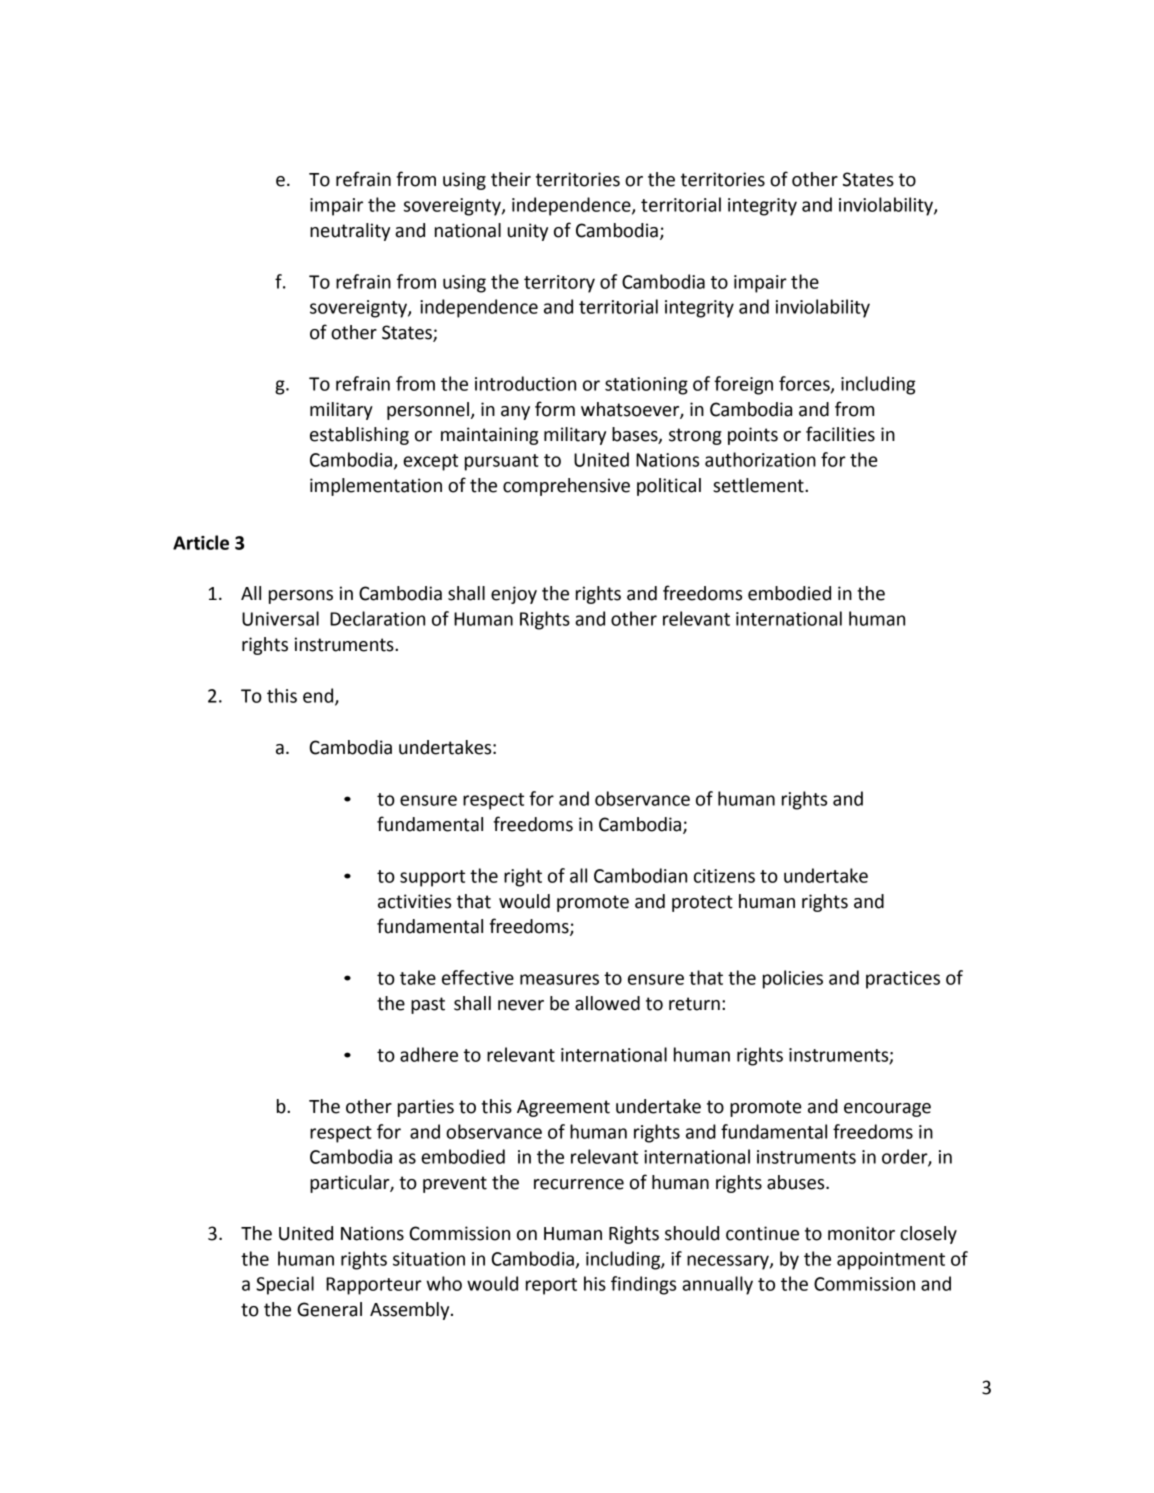 This page has width=1154, height=1493. What do you see at coordinates (759, 485) in the page?
I see `settlement` at bounding box center [759, 485].
